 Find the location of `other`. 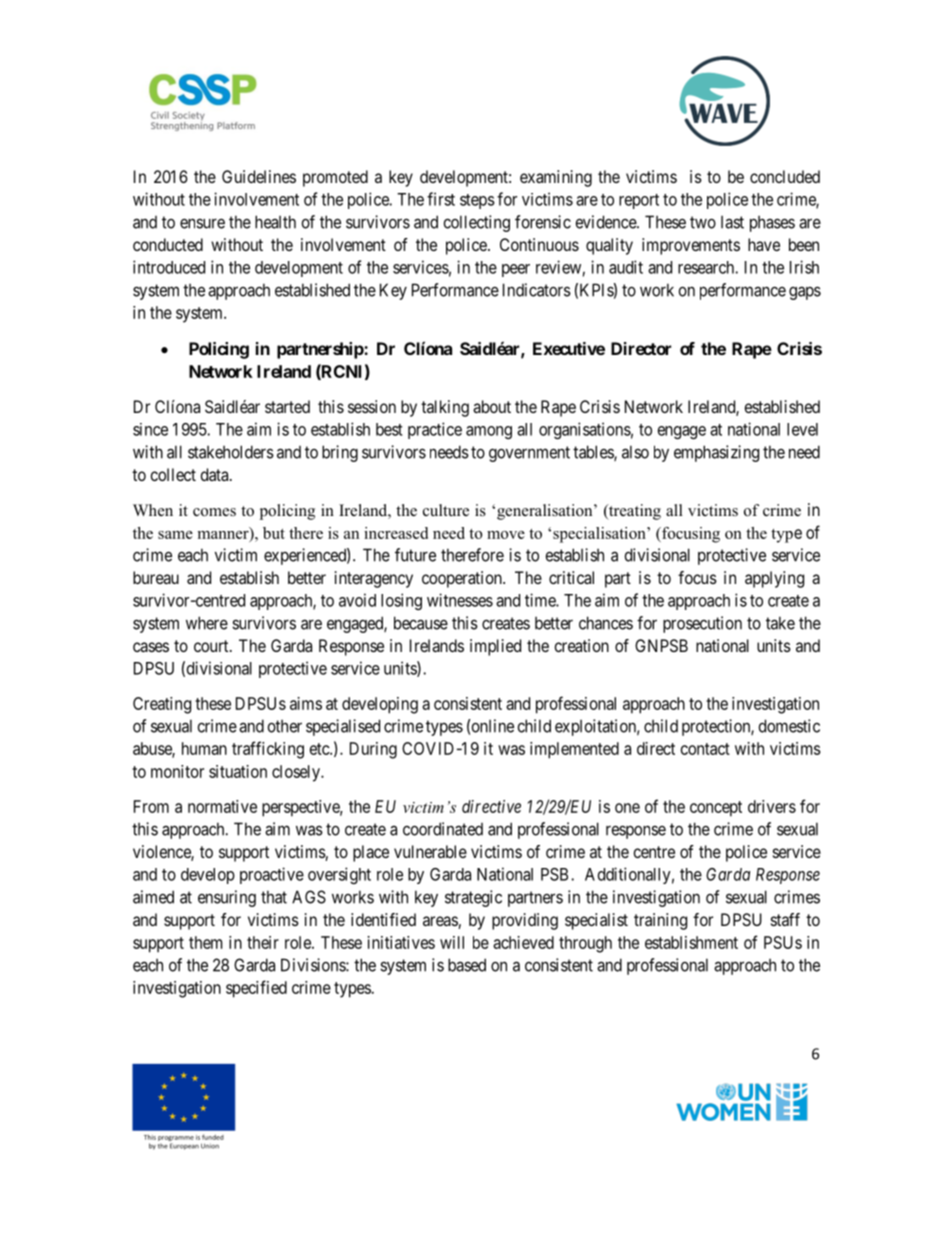

other is located at coordinates (285, 726).
